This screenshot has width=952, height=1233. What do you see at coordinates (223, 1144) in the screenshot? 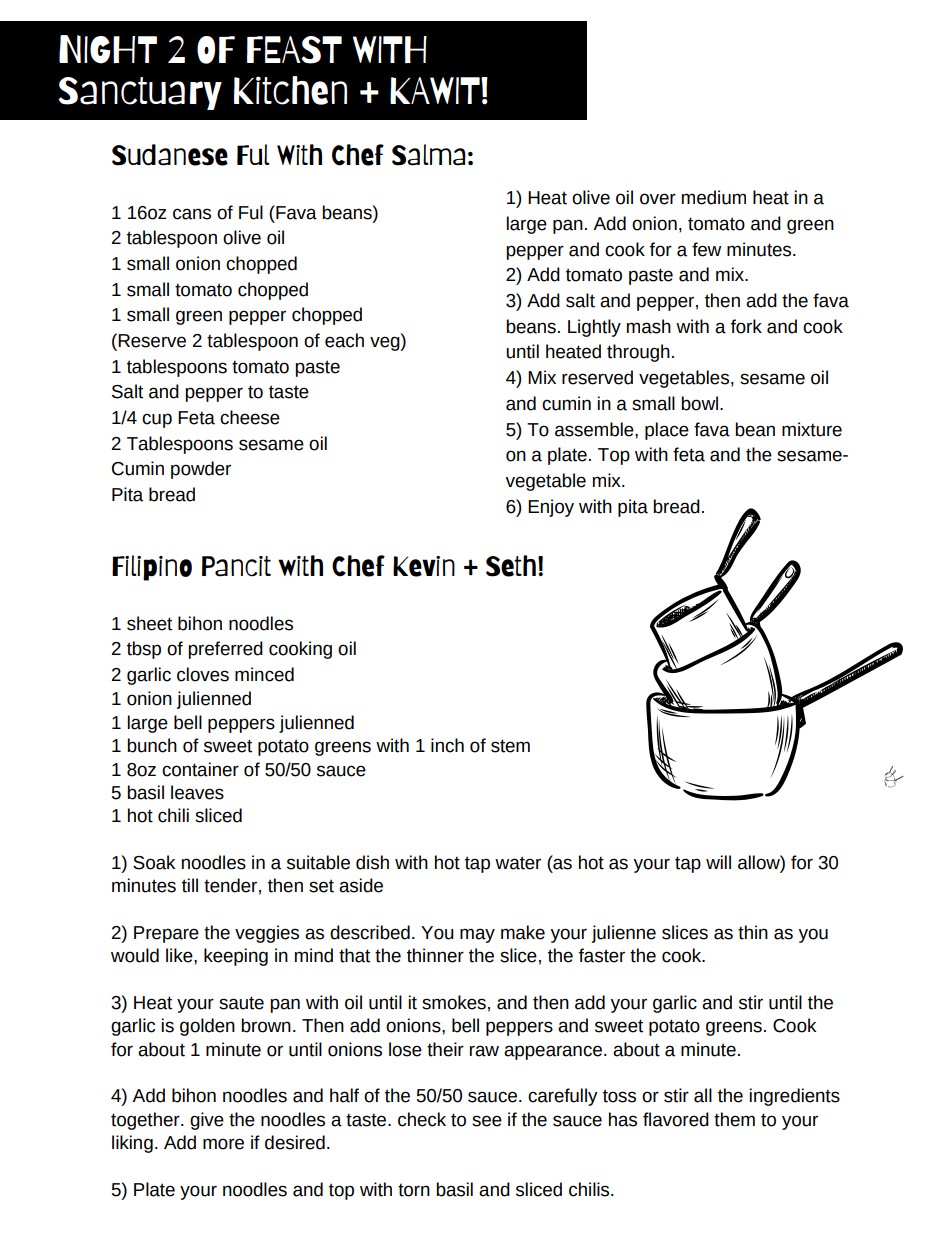
I see `more` at bounding box center [223, 1144].
